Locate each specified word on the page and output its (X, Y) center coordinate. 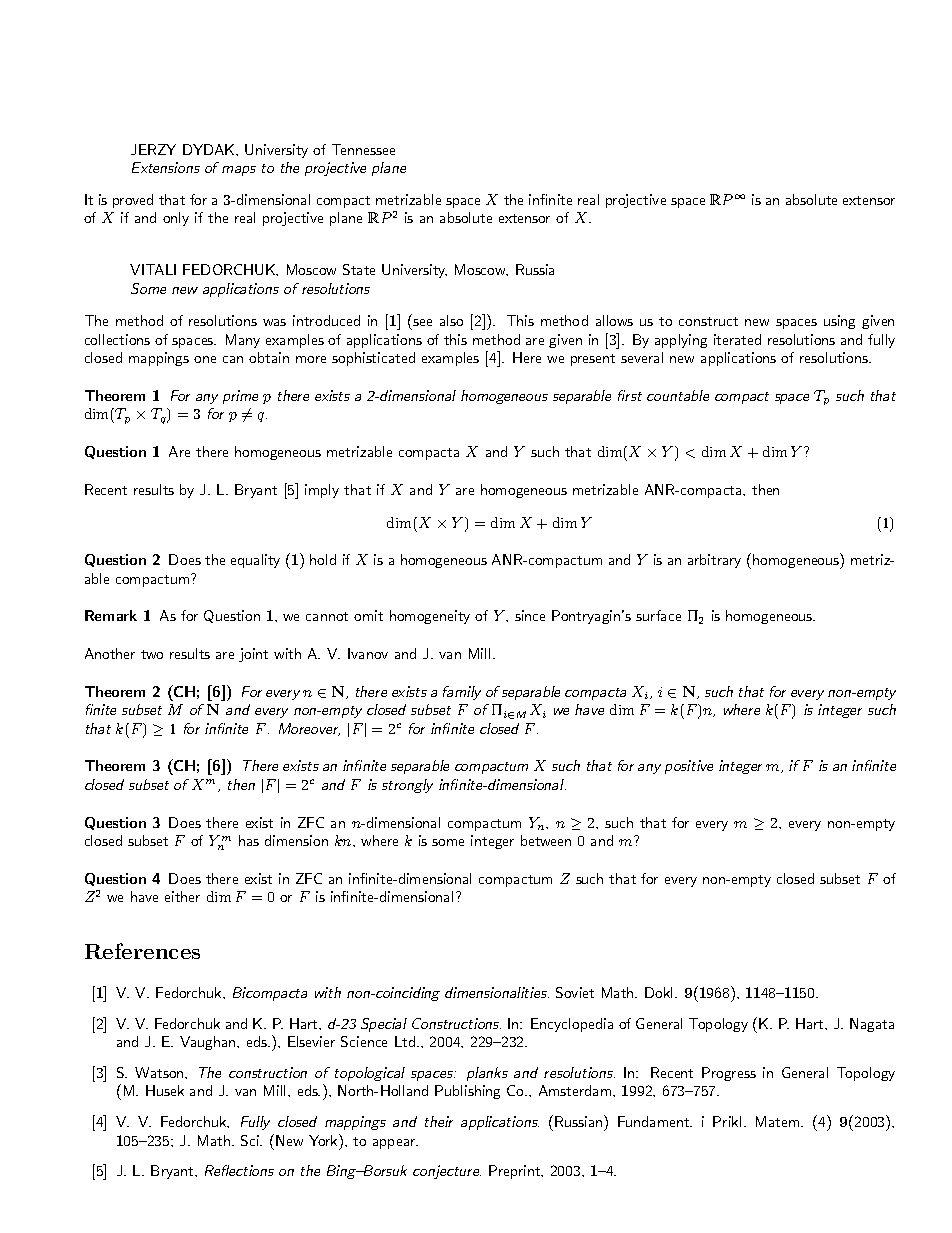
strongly (407, 786)
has (249, 840)
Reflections (239, 1170)
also (451, 320)
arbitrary (714, 561)
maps (239, 171)
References (142, 951)
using (839, 322)
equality (255, 561)
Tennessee (363, 149)
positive (689, 767)
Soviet (575, 992)
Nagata (872, 1025)
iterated (737, 339)
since (530, 615)
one (205, 359)
